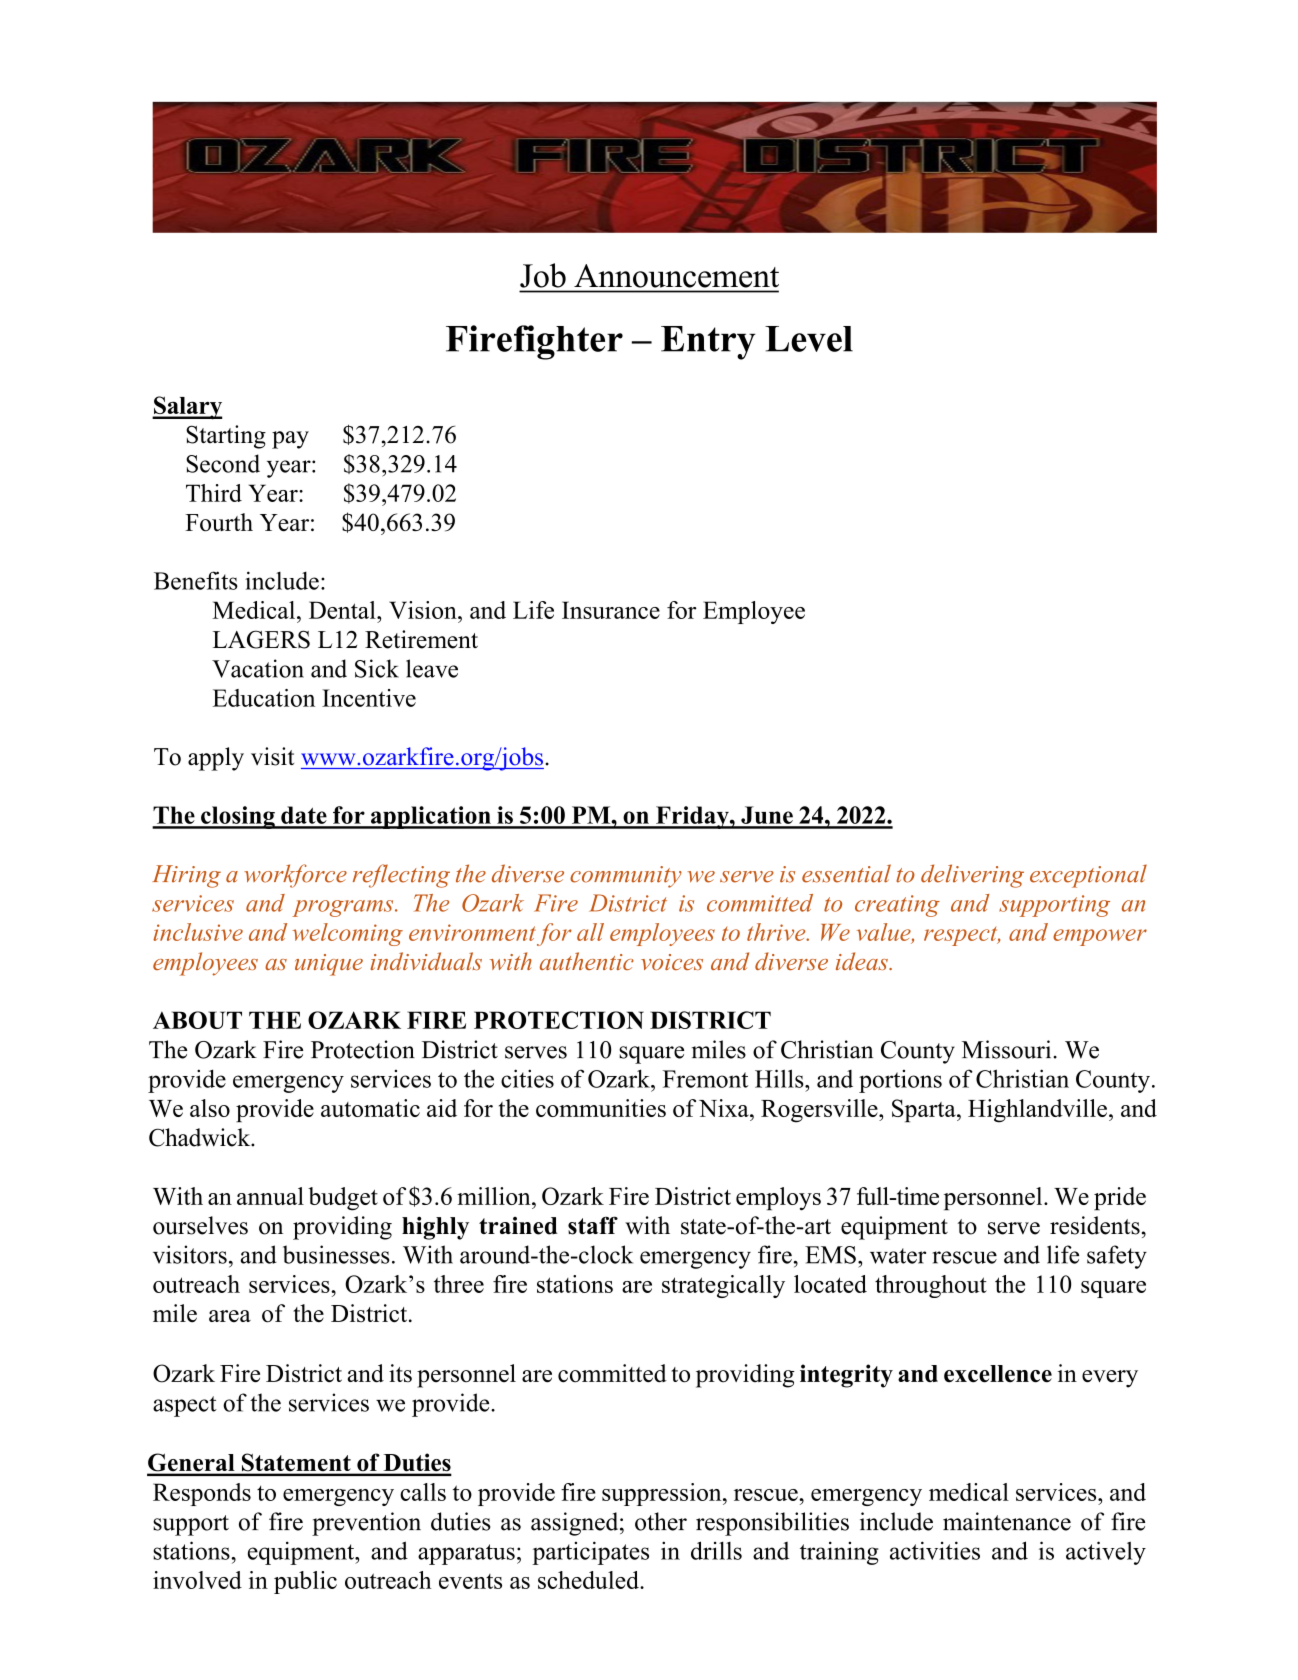 Image resolution: width=1298 pixels, height=1680 pixels. Describe the element at coordinates (708, 343) in the document. I see `Entry` at that location.
